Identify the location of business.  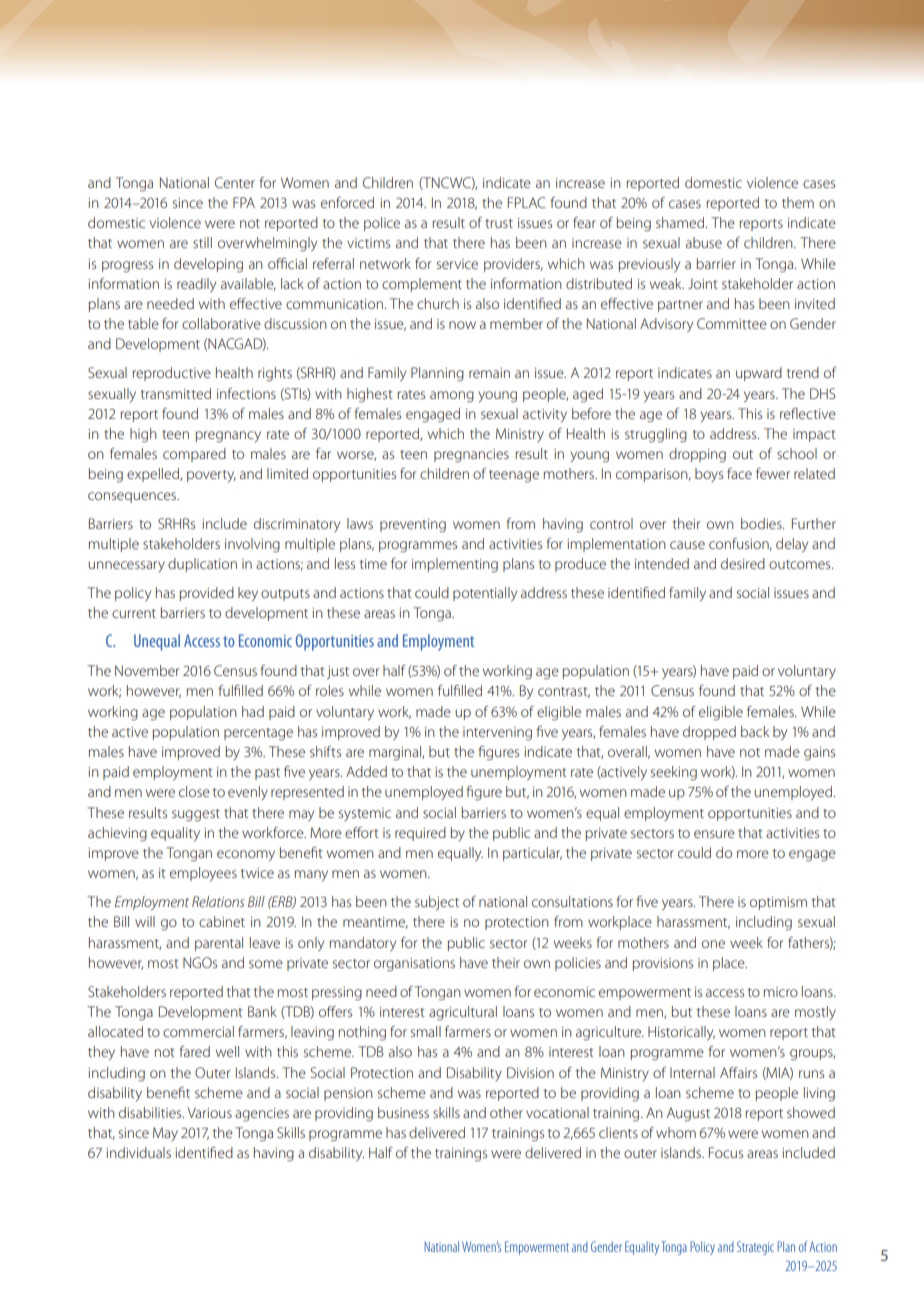
(403, 1112).
